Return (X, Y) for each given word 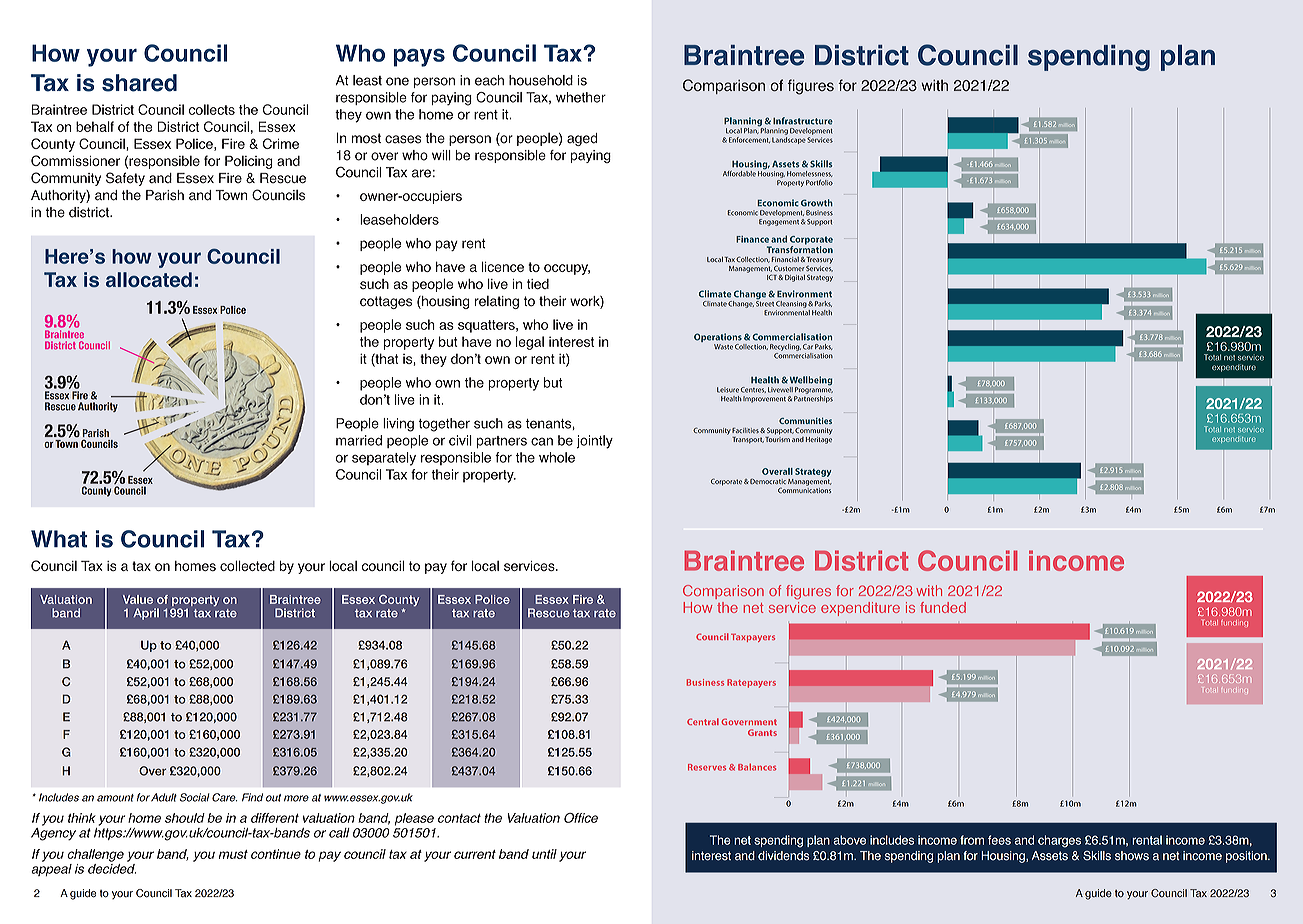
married (359, 440)
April (146, 614)
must (233, 854)
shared (139, 83)
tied (538, 284)
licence (503, 266)
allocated (149, 279)
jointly (595, 442)
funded (943, 607)
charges (1059, 841)
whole (557, 457)
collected (247, 565)
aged (582, 139)
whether (581, 97)
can (542, 441)
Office (581, 818)
